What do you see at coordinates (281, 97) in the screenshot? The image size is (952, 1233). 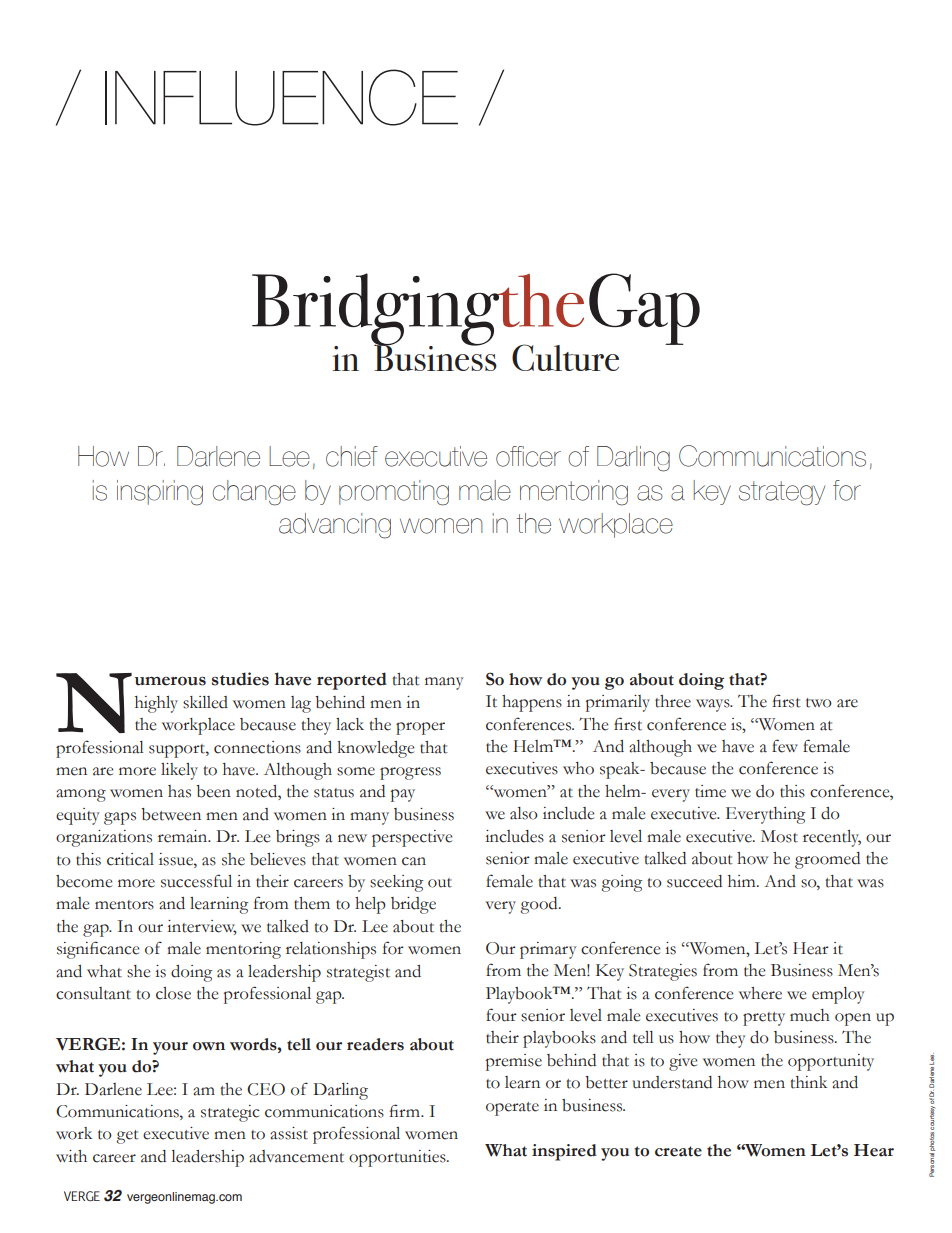 I see `INFLUENCE` at bounding box center [281, 97].
